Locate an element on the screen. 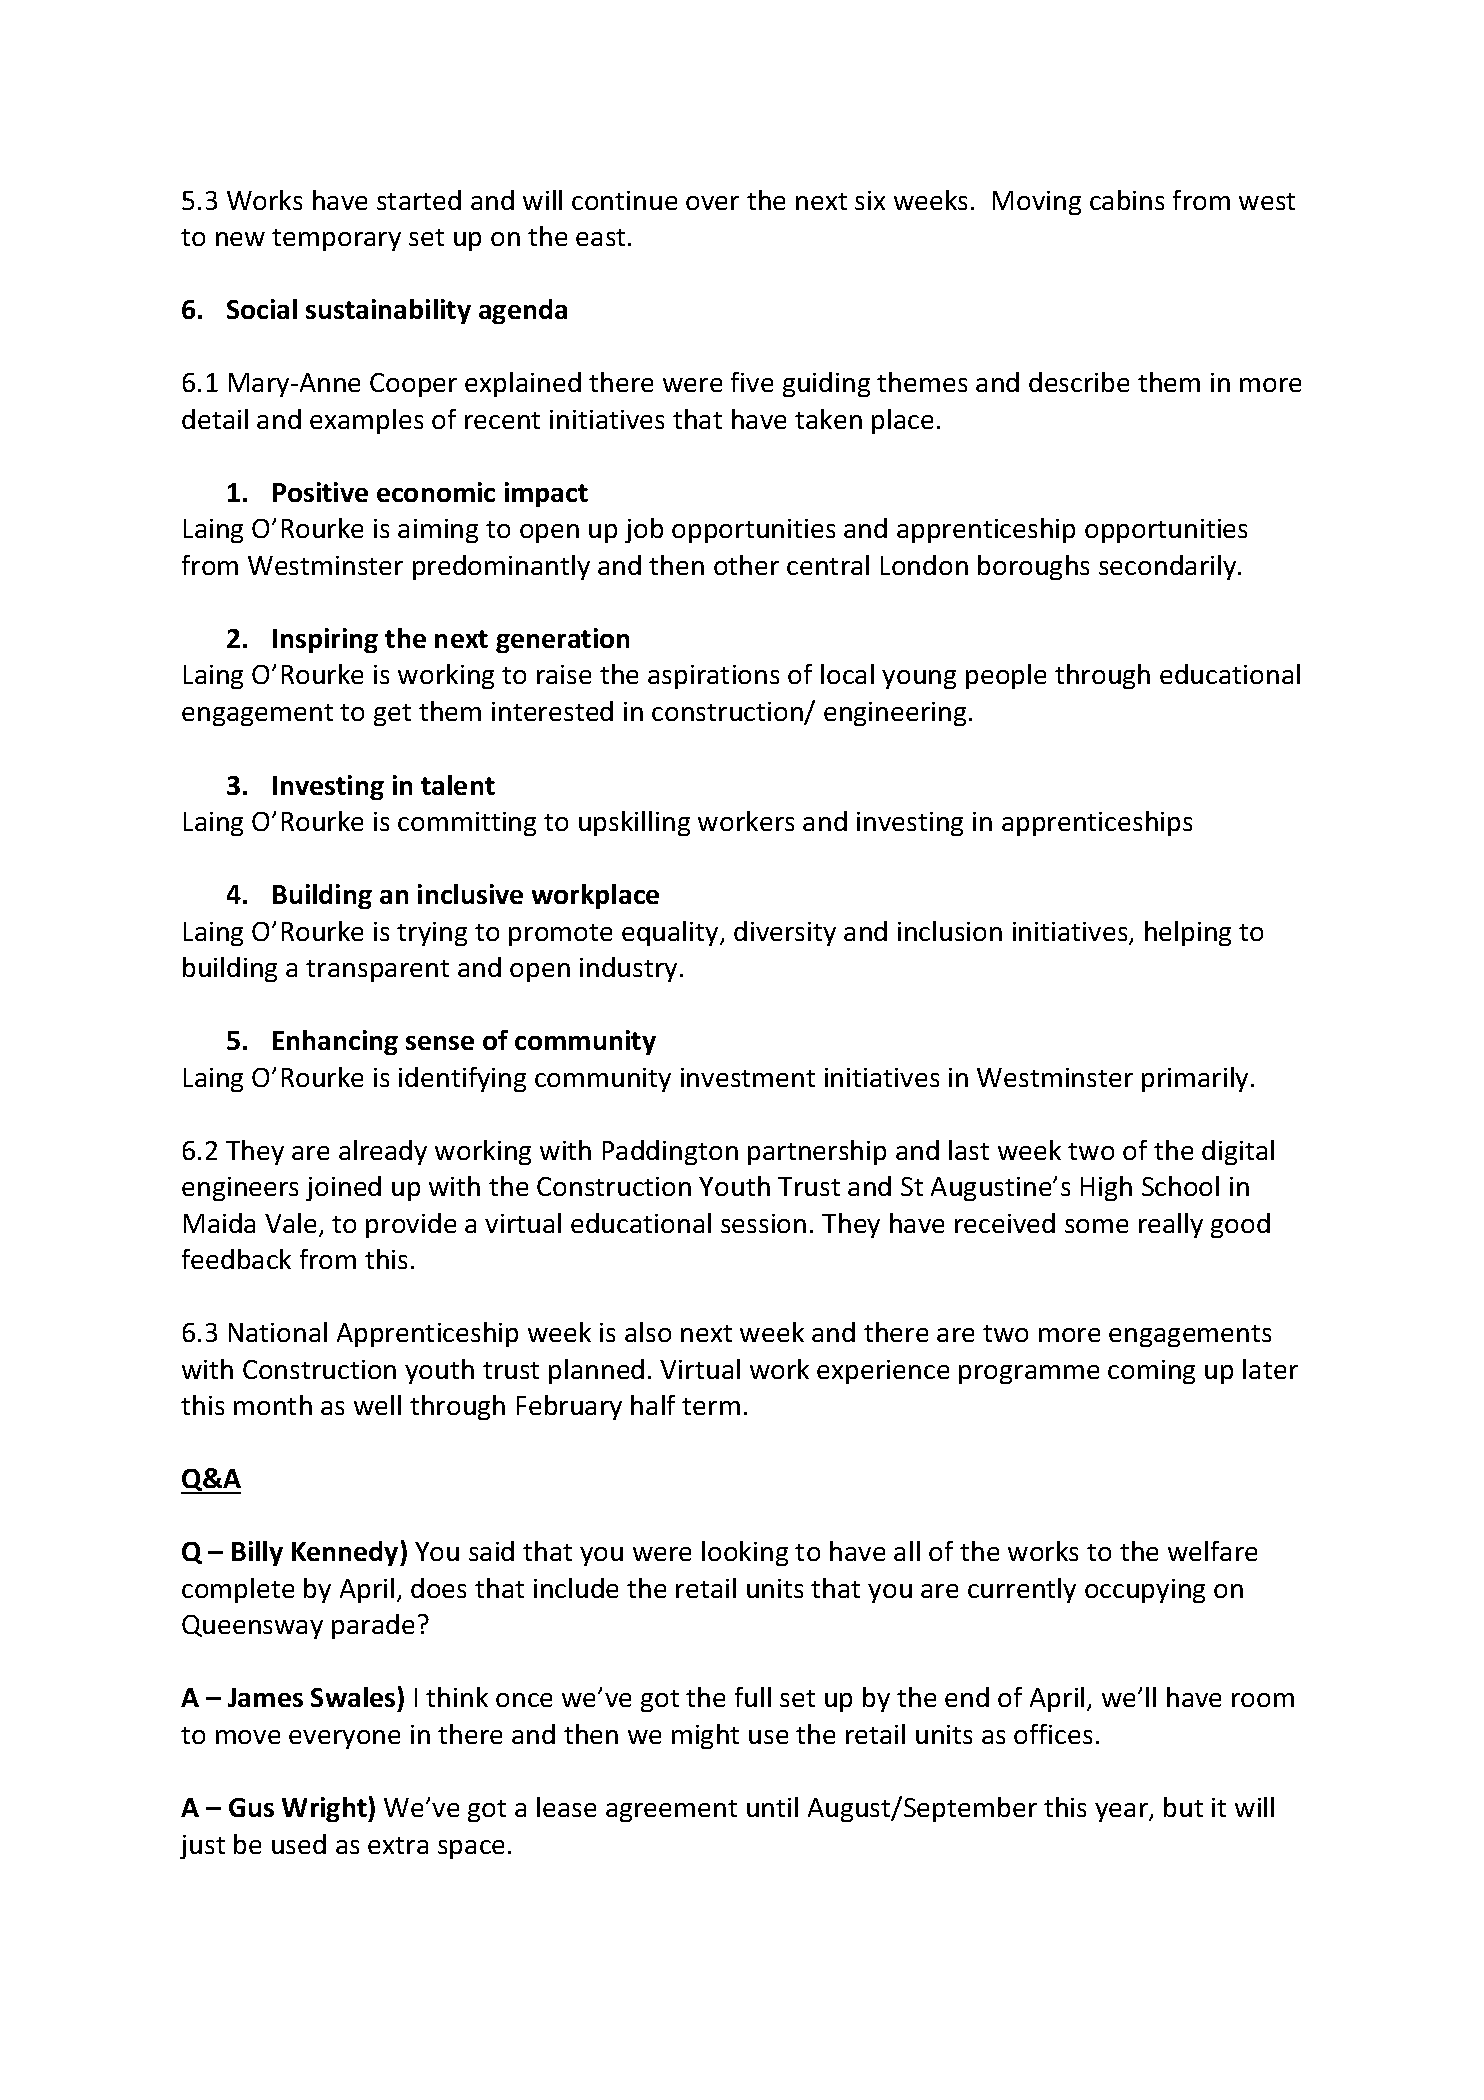 The height and width of the screenshot is (2100, 1484). year is located at coordinates (1122, 1812).
